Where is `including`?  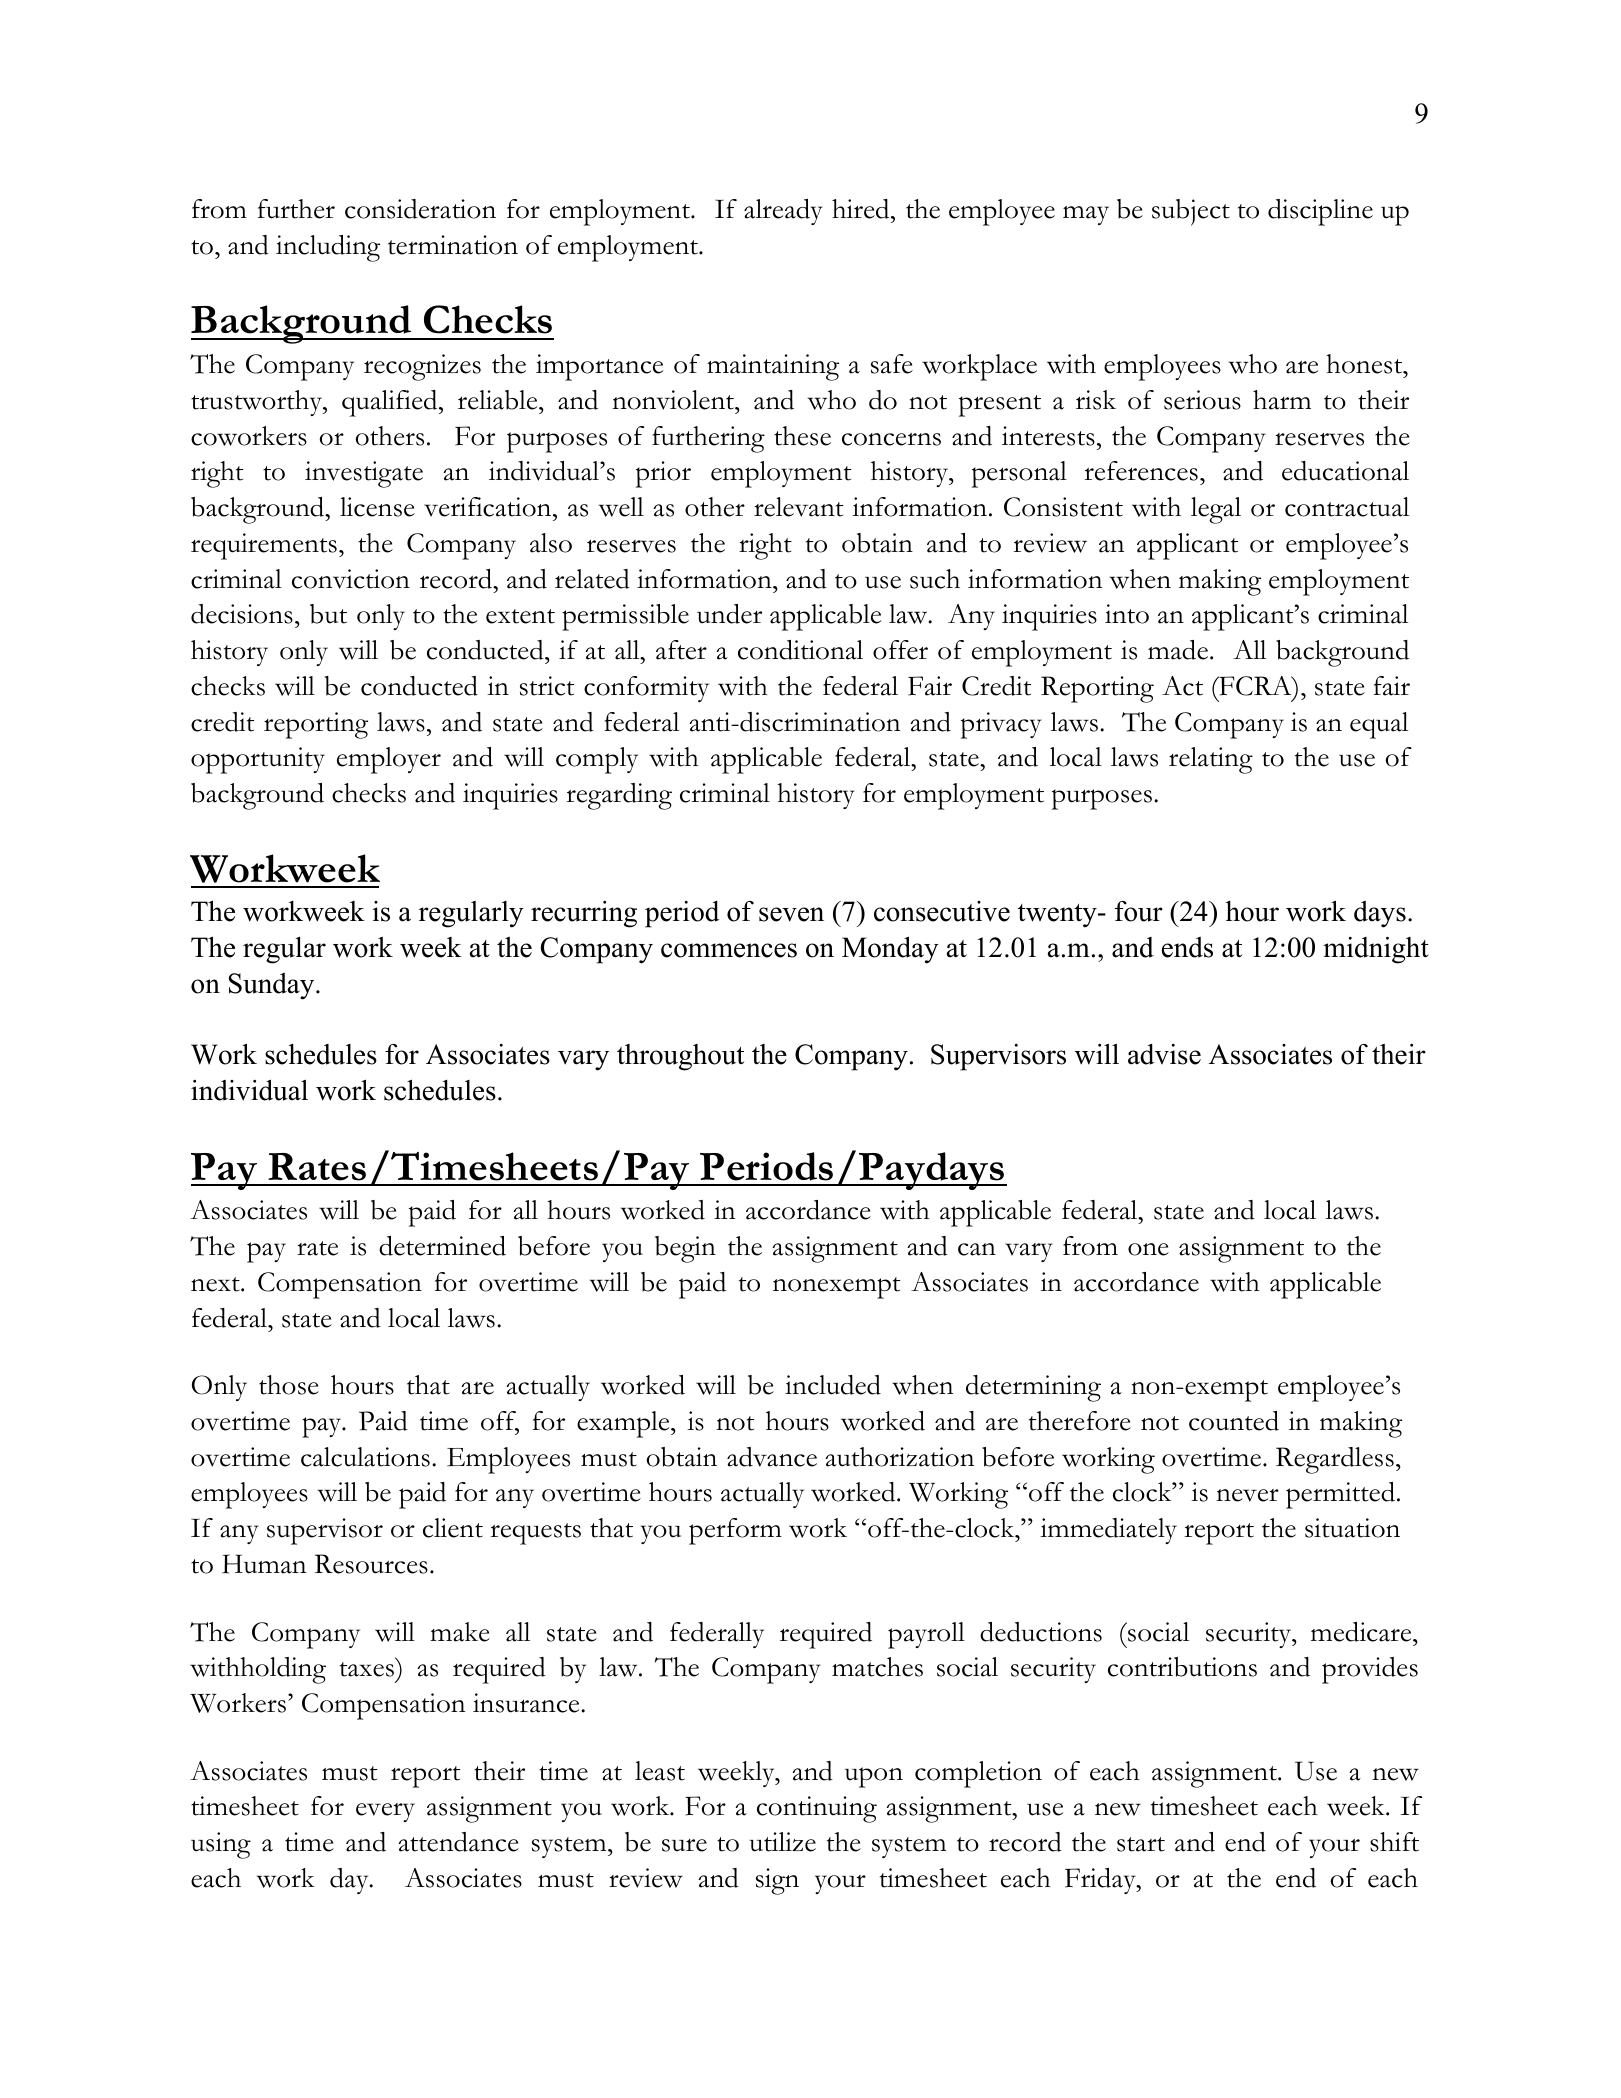 including is located at coordinates (328, 248).
